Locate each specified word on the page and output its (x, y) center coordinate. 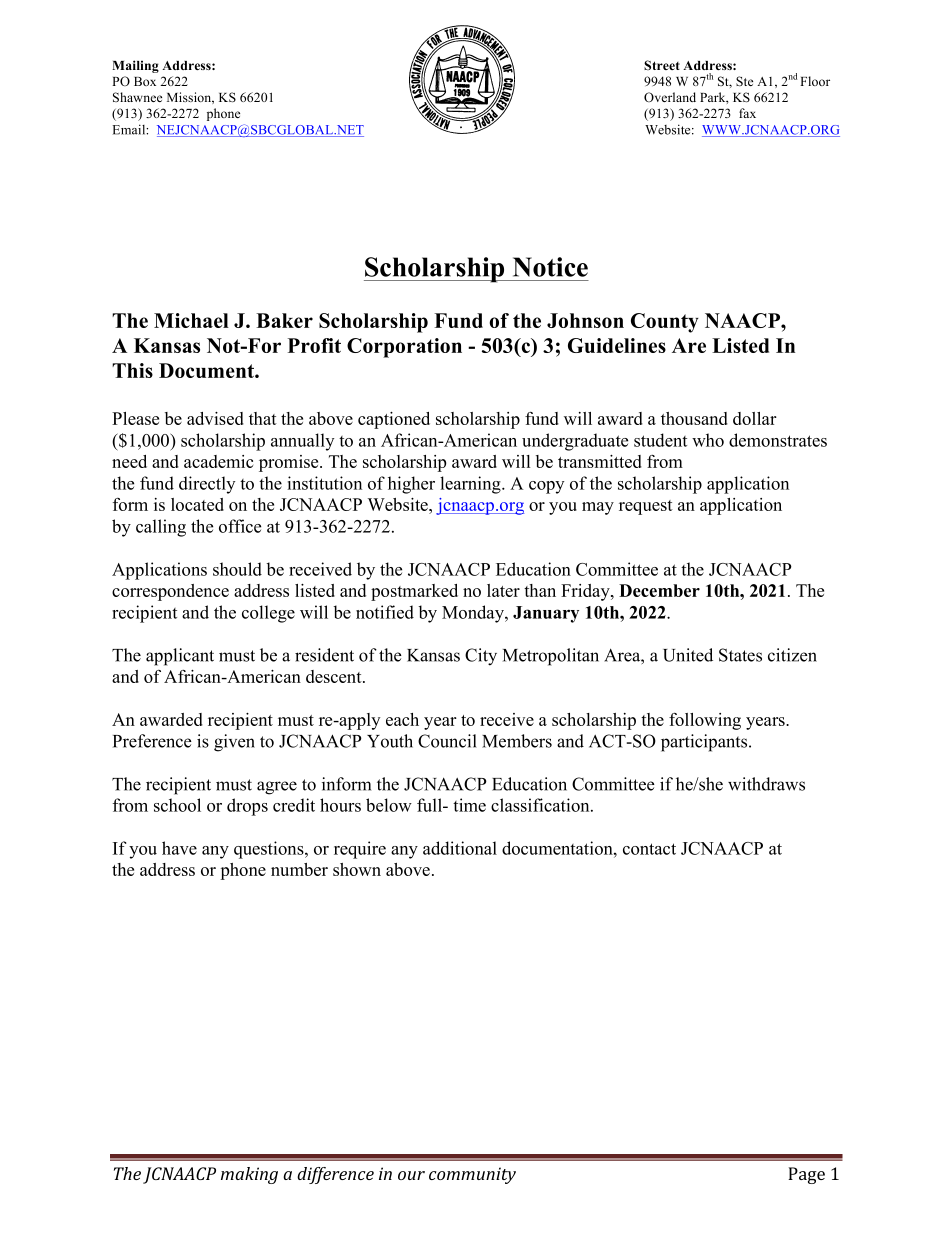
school (177, 805)
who (708, 440)
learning (471, 485)
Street (662, 65)
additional (460, 848)
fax (747, 113)
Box (145, 81)
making (249, 1175)
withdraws (766, 784)
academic (218, 461)
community (472, 1175)
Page (806, 1175)
